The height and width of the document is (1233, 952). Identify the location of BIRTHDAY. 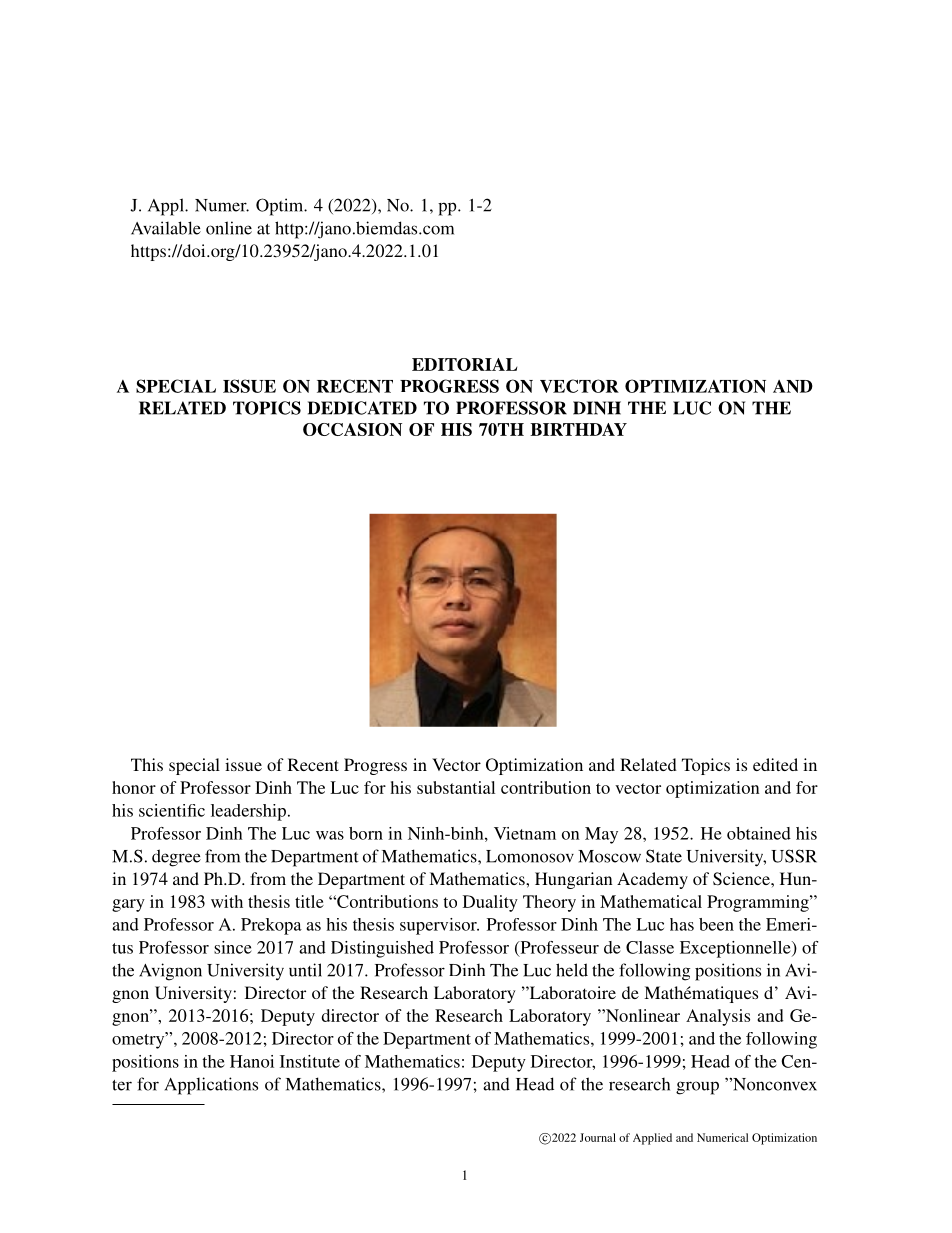
(578, 429).
